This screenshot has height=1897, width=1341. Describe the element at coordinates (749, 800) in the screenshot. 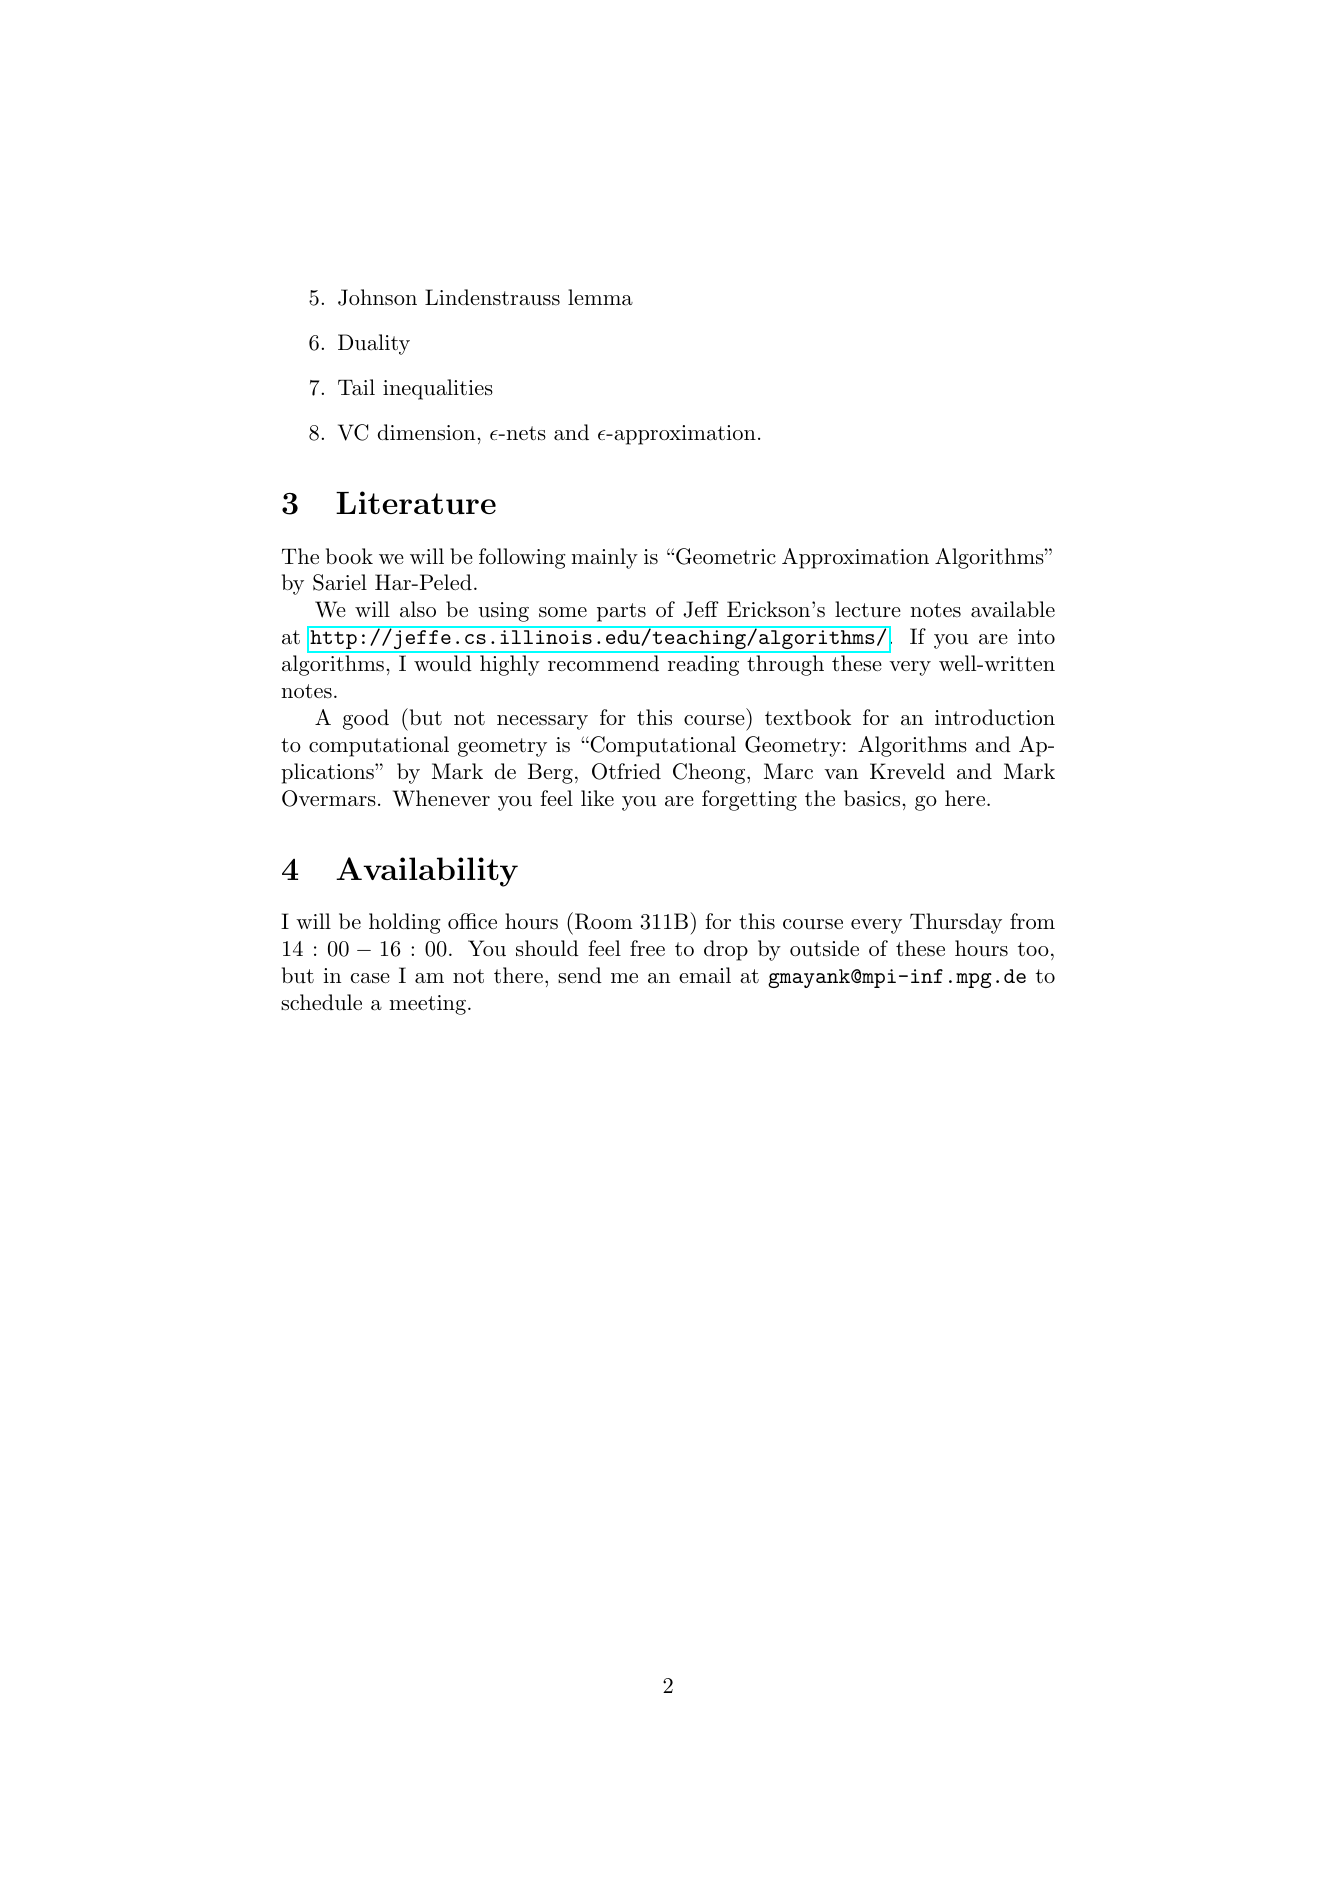

I see `forgetting` at that location.
